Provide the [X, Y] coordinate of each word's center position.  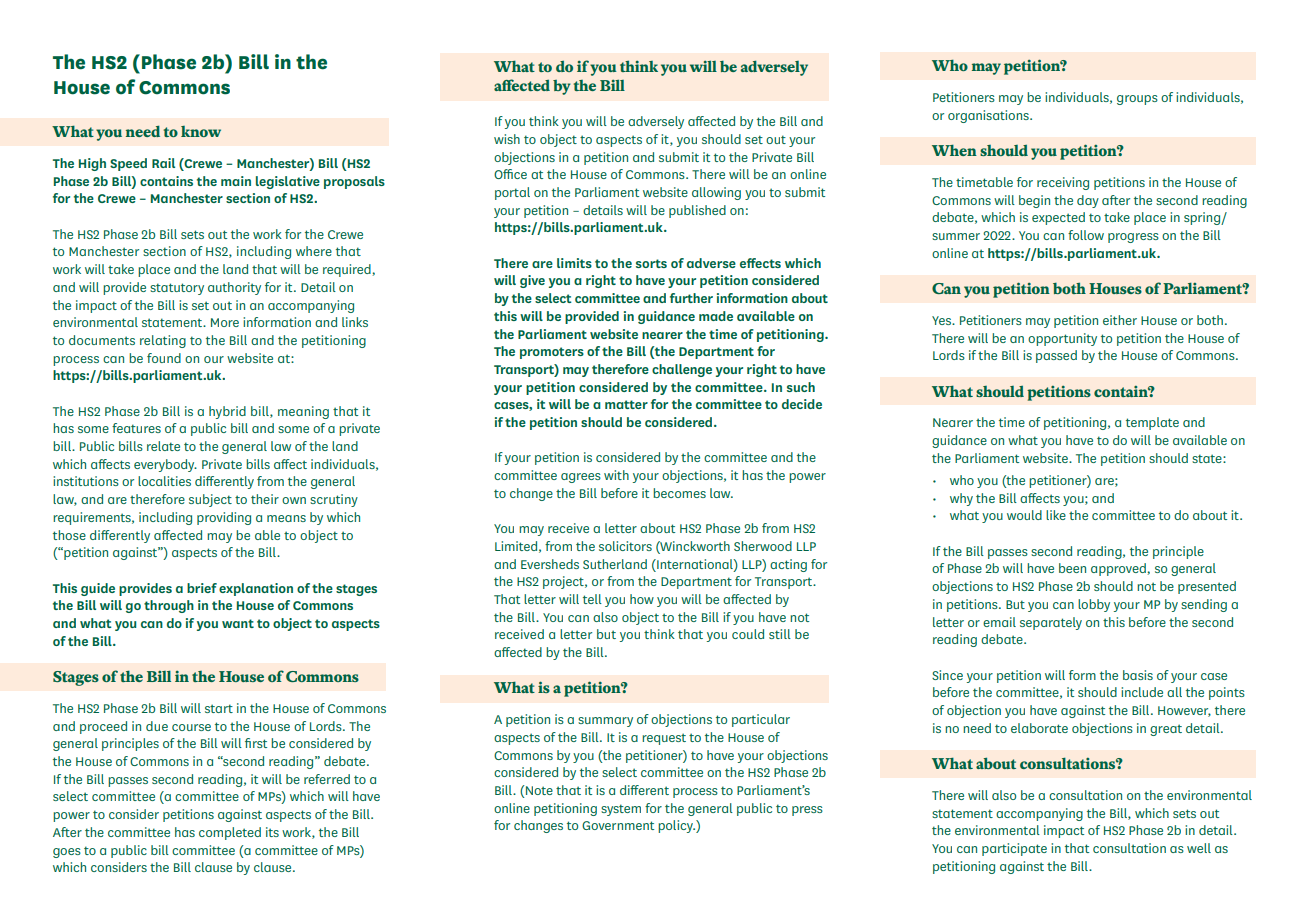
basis [1138, 675]
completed [230, 833]
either [1120, 320]
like [1056, 515]
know [201, 131]
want [238, 623]
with [616, 475]
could [748, 634]
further [691, 298]
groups [1137, 100]
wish [507, 139]
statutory [177, 289]
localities [164, 481]
